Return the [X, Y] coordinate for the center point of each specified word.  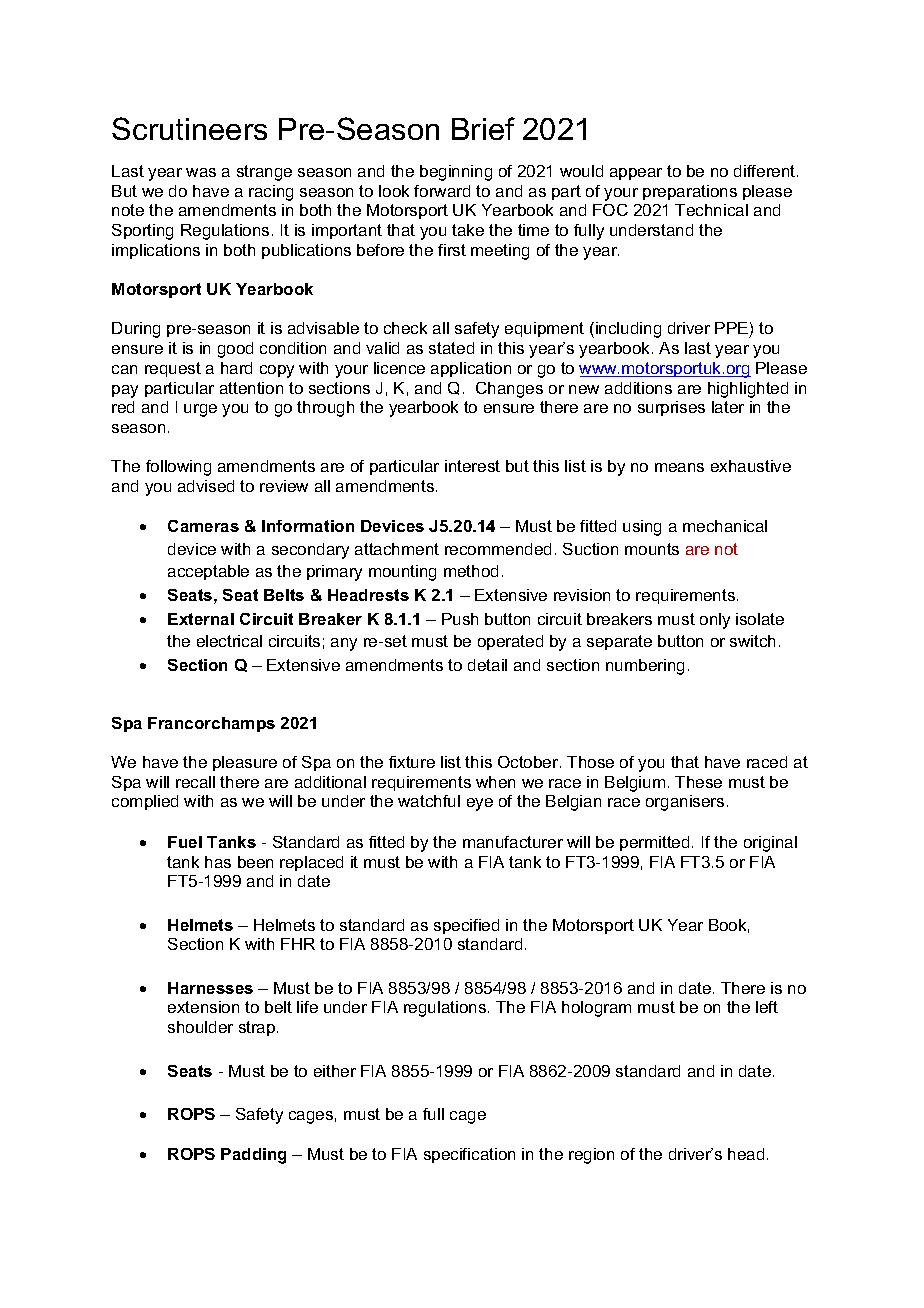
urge [200, 410]
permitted [654, 843]
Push [460, 619]
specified [466, 926]
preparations [690, 192]
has [218, 862]
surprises [671, 408]
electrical [229, 641]
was [201, 172]
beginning [456, 173]
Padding [253, 1156]
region [591, 1156]
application [471, 369]
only [715, 621]
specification [469, 1155]
